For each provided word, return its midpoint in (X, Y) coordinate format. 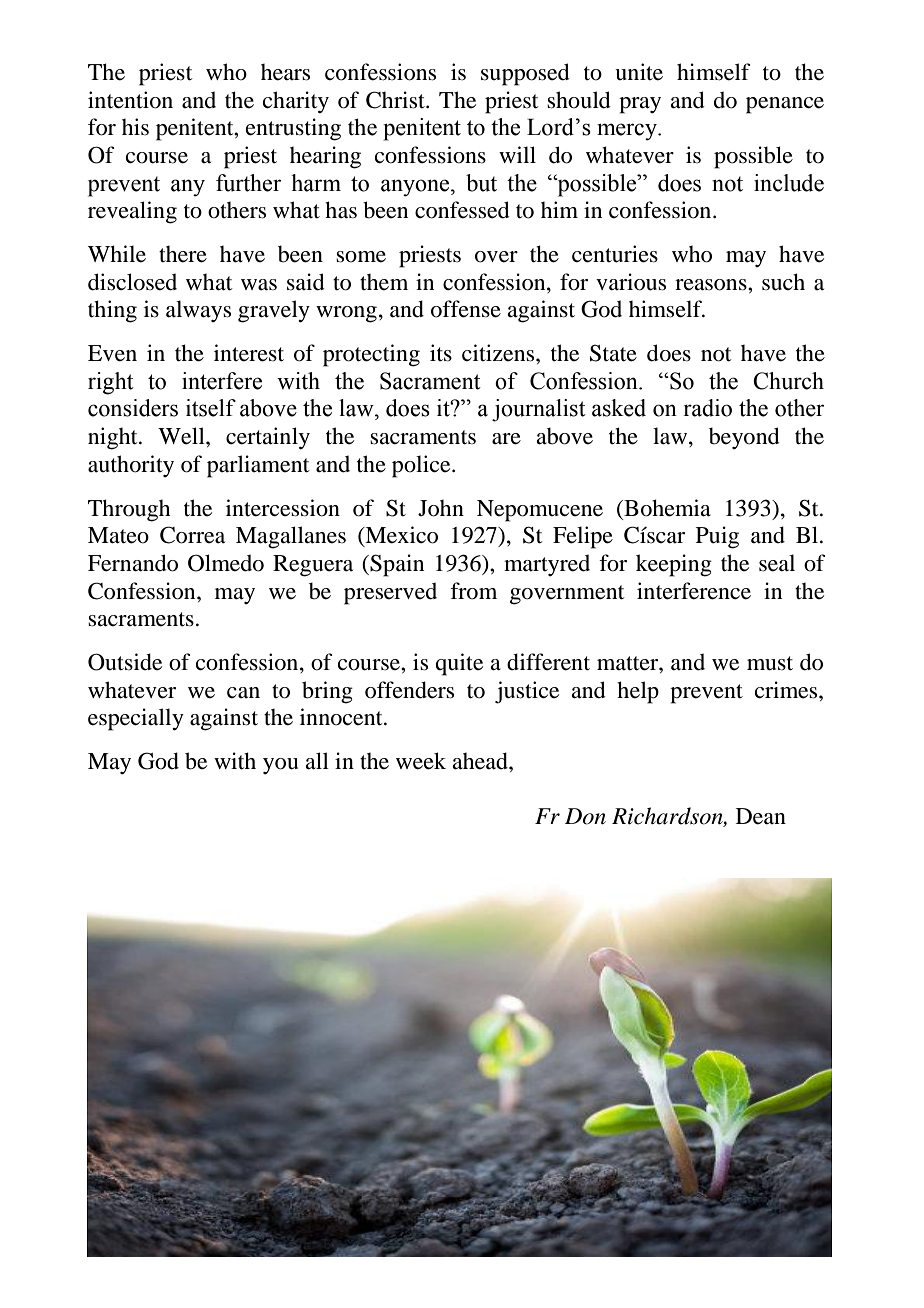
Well (182, 436)
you (280, 766)
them (384, 282)
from (473, 591)
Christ (396, 100)
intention (130, 100)
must (770, 663)
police (422, 466)
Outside (125, 662)
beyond (744, 438)
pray (640, 105)
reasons (712, 285)
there (183, 254)
